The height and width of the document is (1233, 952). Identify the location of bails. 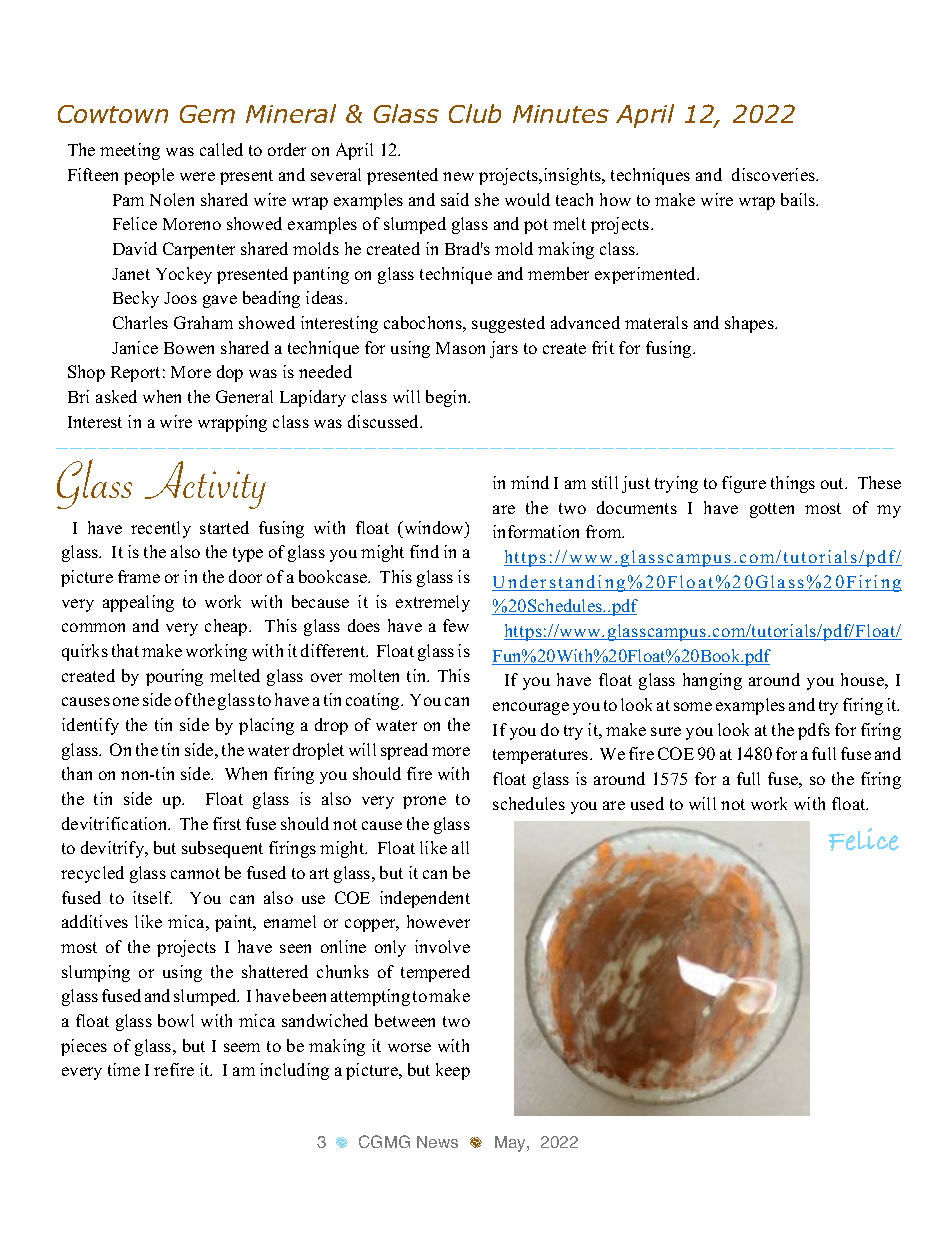
(799, 199).
